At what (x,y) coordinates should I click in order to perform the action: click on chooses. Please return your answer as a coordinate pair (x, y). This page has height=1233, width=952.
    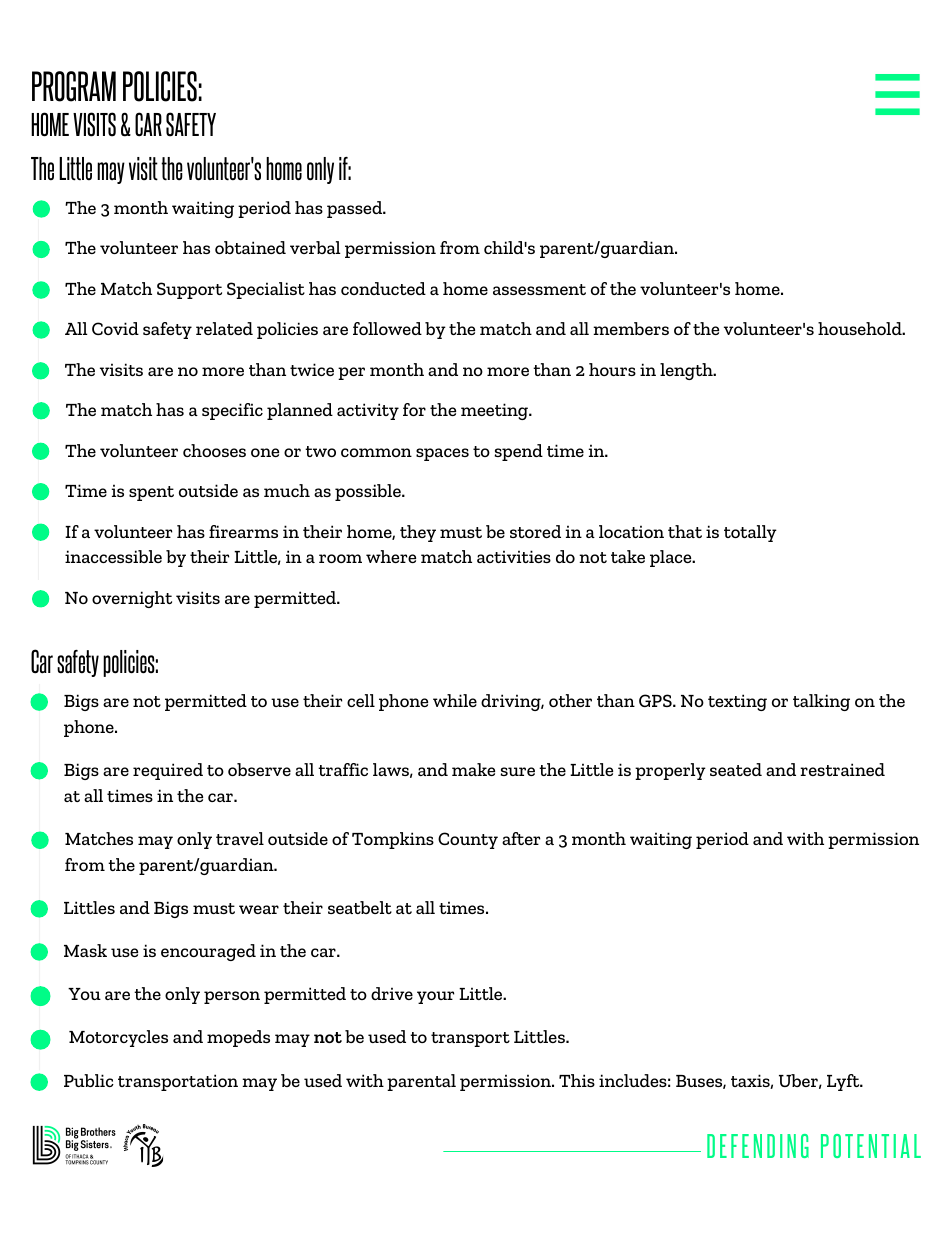
    Looking at the image, I should click on (214, 450).
